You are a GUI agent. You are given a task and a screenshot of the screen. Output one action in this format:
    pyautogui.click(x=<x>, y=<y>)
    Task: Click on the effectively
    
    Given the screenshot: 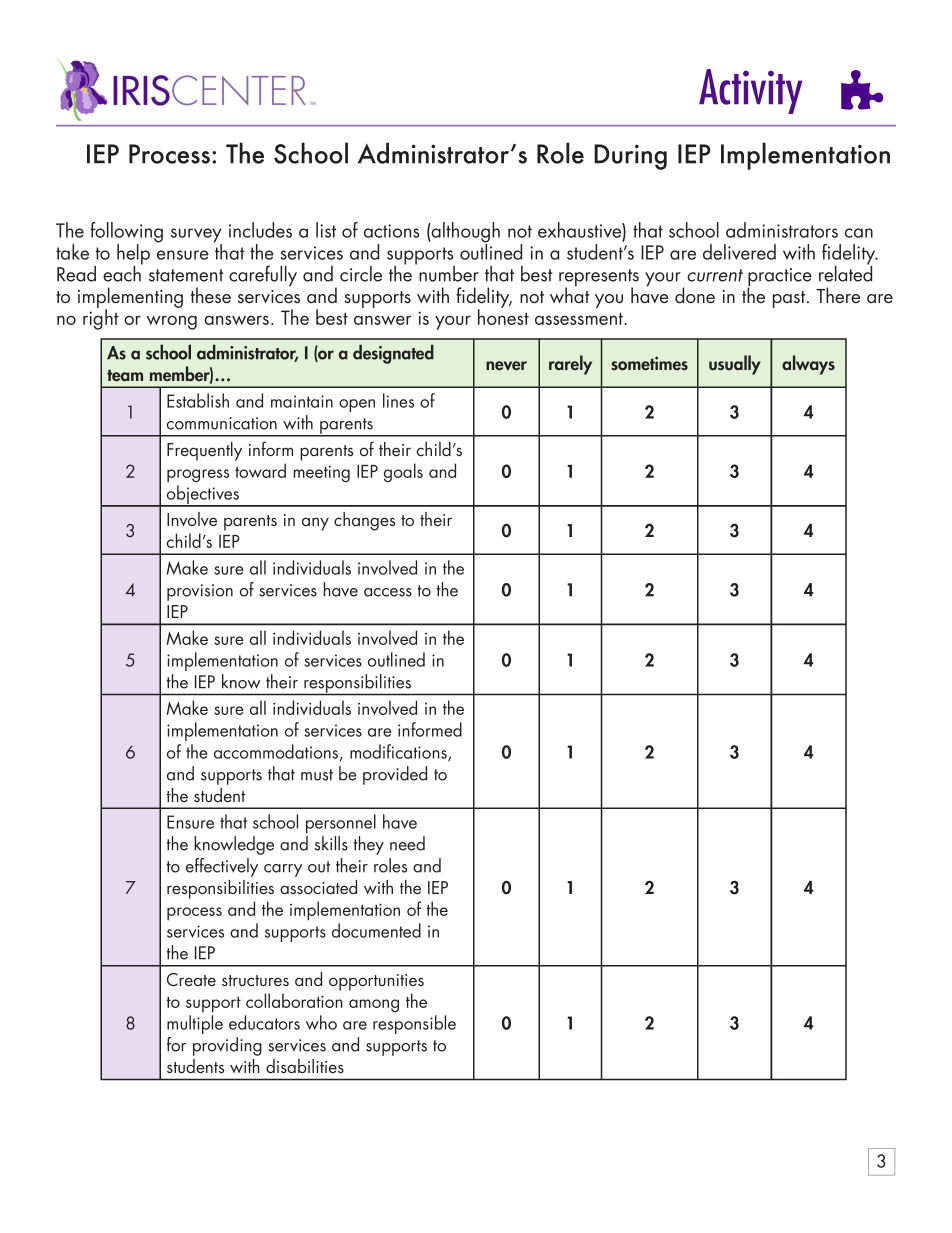 What is the action you would take?
    pyautogui.click(x=222, y=867)
